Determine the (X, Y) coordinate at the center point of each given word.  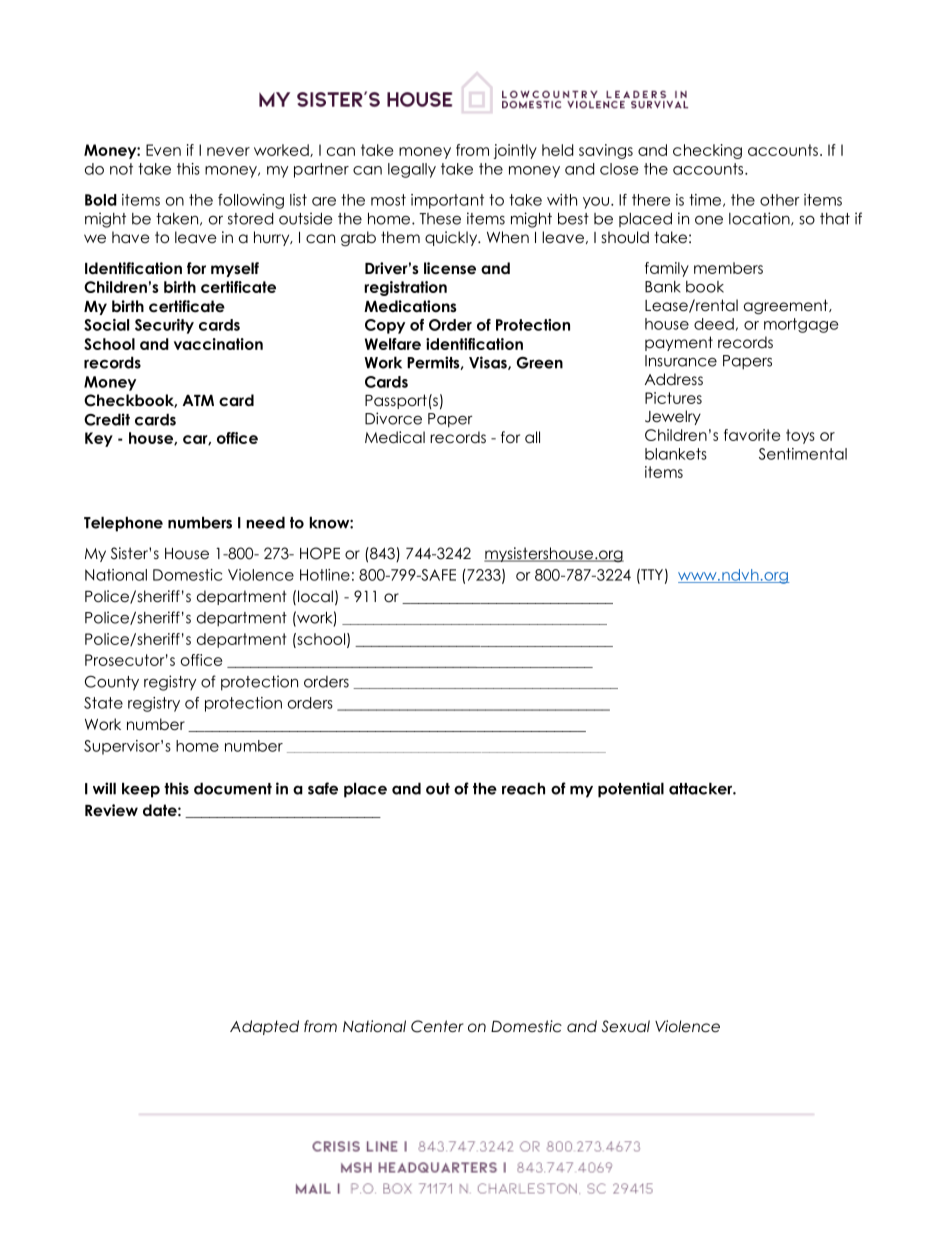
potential (631, 790)
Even (163, 150)
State (103, 703)
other (780, 200)
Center (437, 1026)
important (447, 201)
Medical (395, 437)
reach (523, 788)
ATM (198, 400)
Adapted (264, 1027)
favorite (752, 435)
